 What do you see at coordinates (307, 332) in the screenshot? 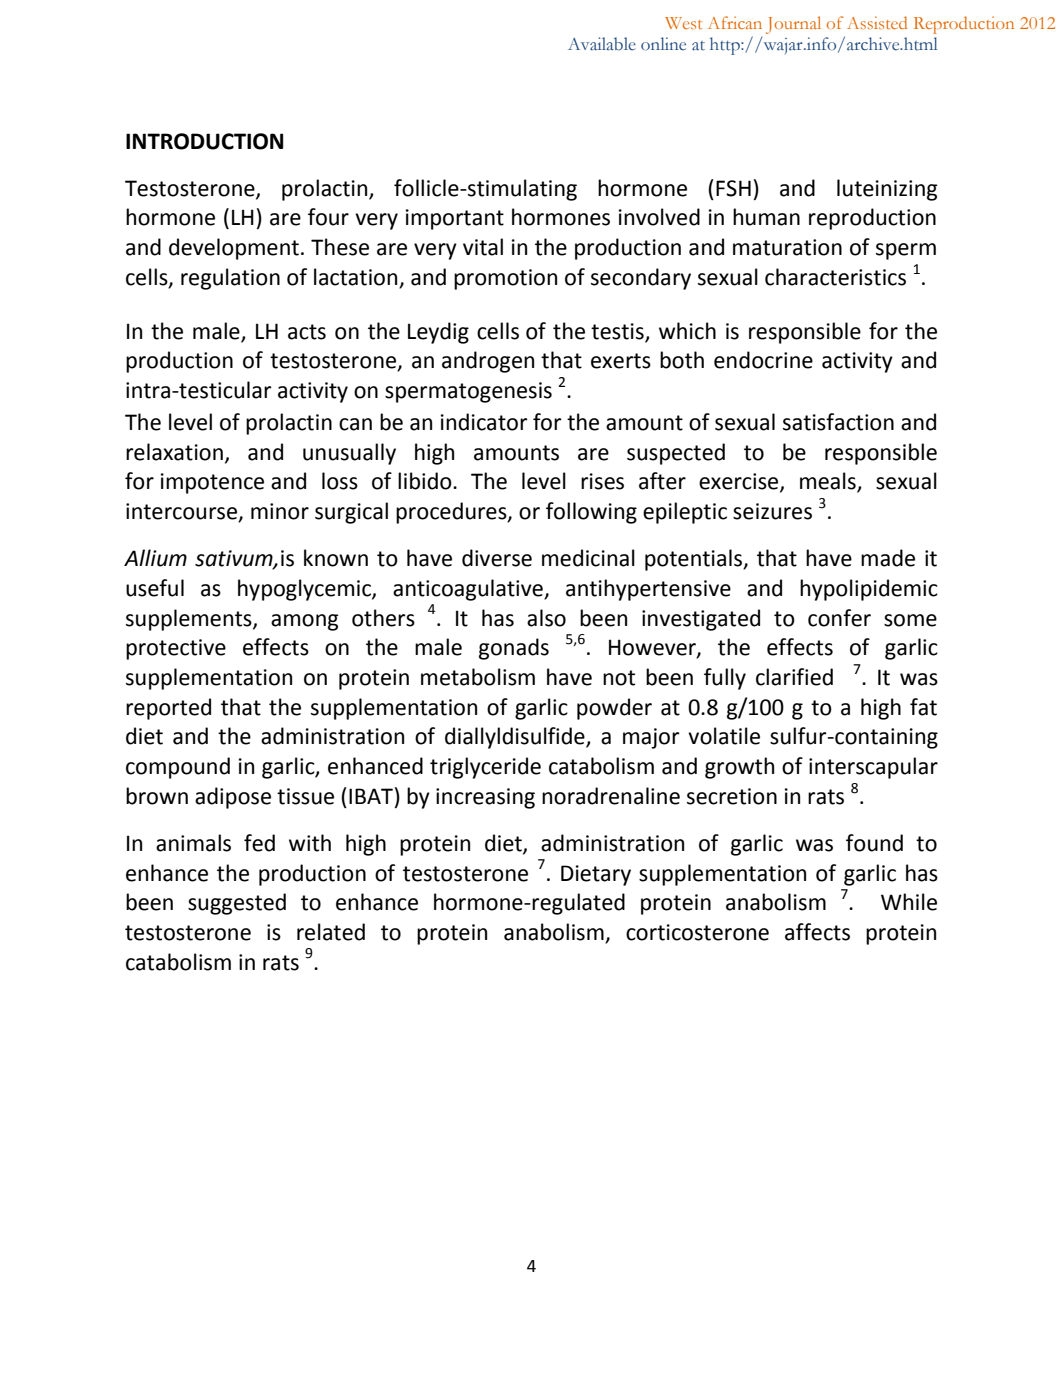
I see `acts` at bounding box center [307, 332].
